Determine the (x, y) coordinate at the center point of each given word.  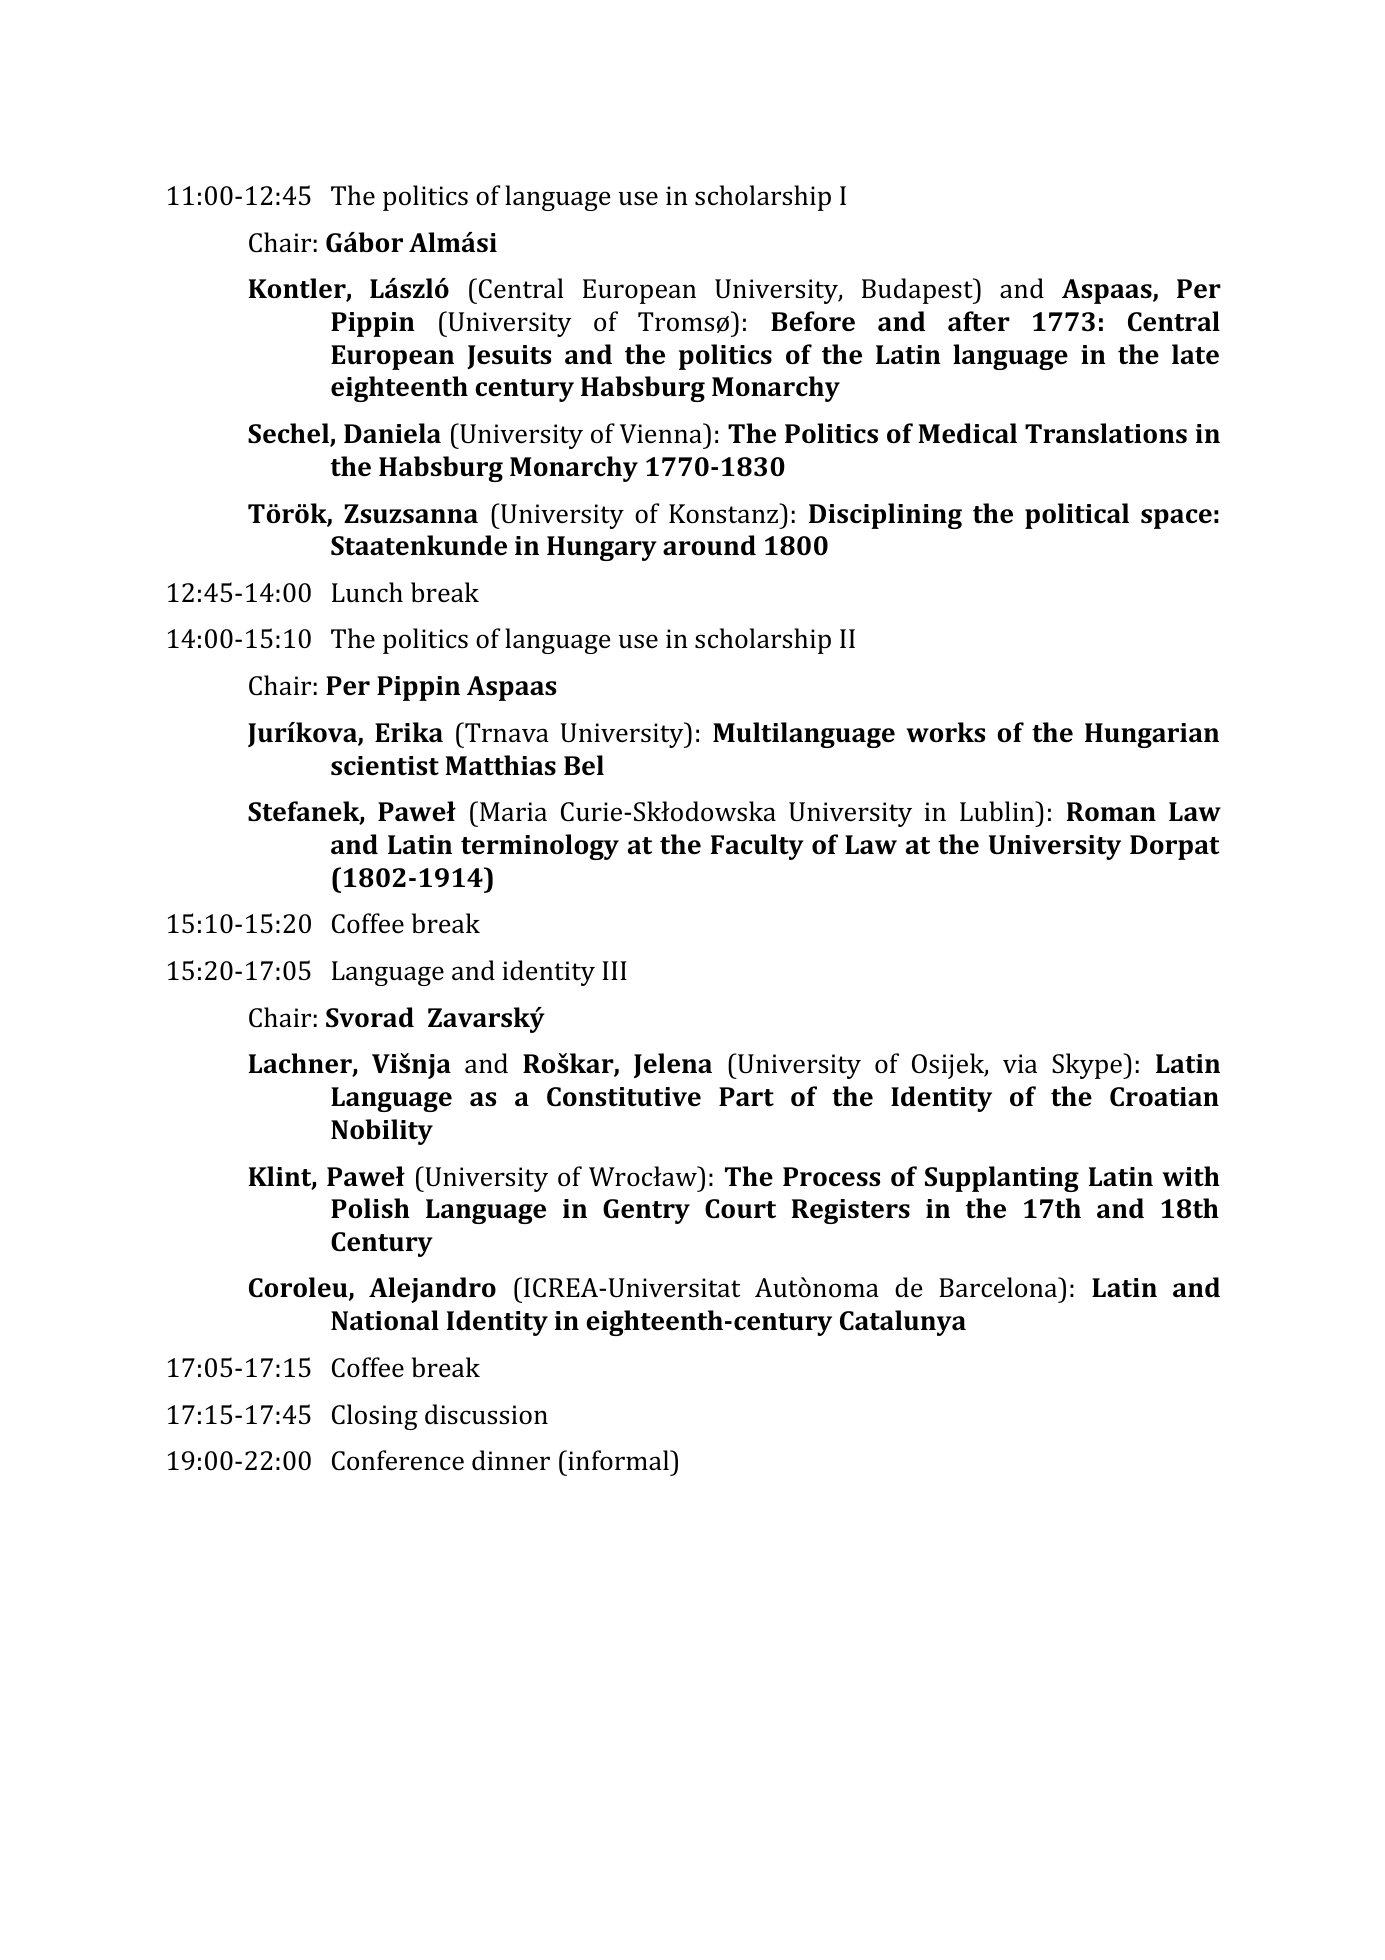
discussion (486, 1414)
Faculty (757, 847)
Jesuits (509, 357)
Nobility (382, 1132)
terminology (540, 847)
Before (813, 321)
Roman (1111, 811)
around (709, 545)
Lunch (367, 592)
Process (831, 1177)
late (1195, 354)
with (1191, 1176)
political (1077, 516)
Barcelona (999, 1287)
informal (618, 1460)
